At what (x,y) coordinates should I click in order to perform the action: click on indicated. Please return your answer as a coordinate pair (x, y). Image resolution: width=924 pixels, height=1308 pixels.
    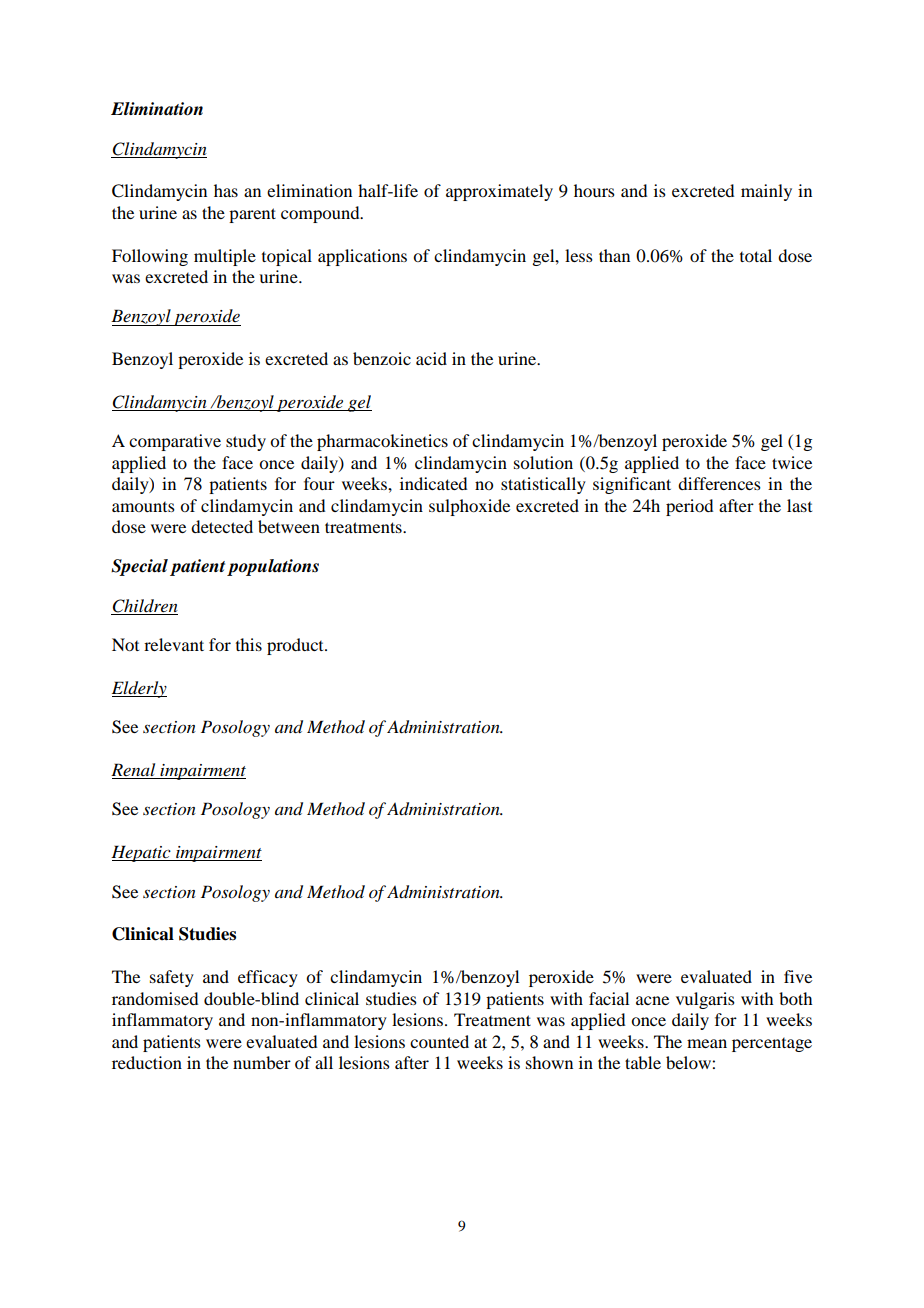
    Looking at the image, I should click on (433, 483).
